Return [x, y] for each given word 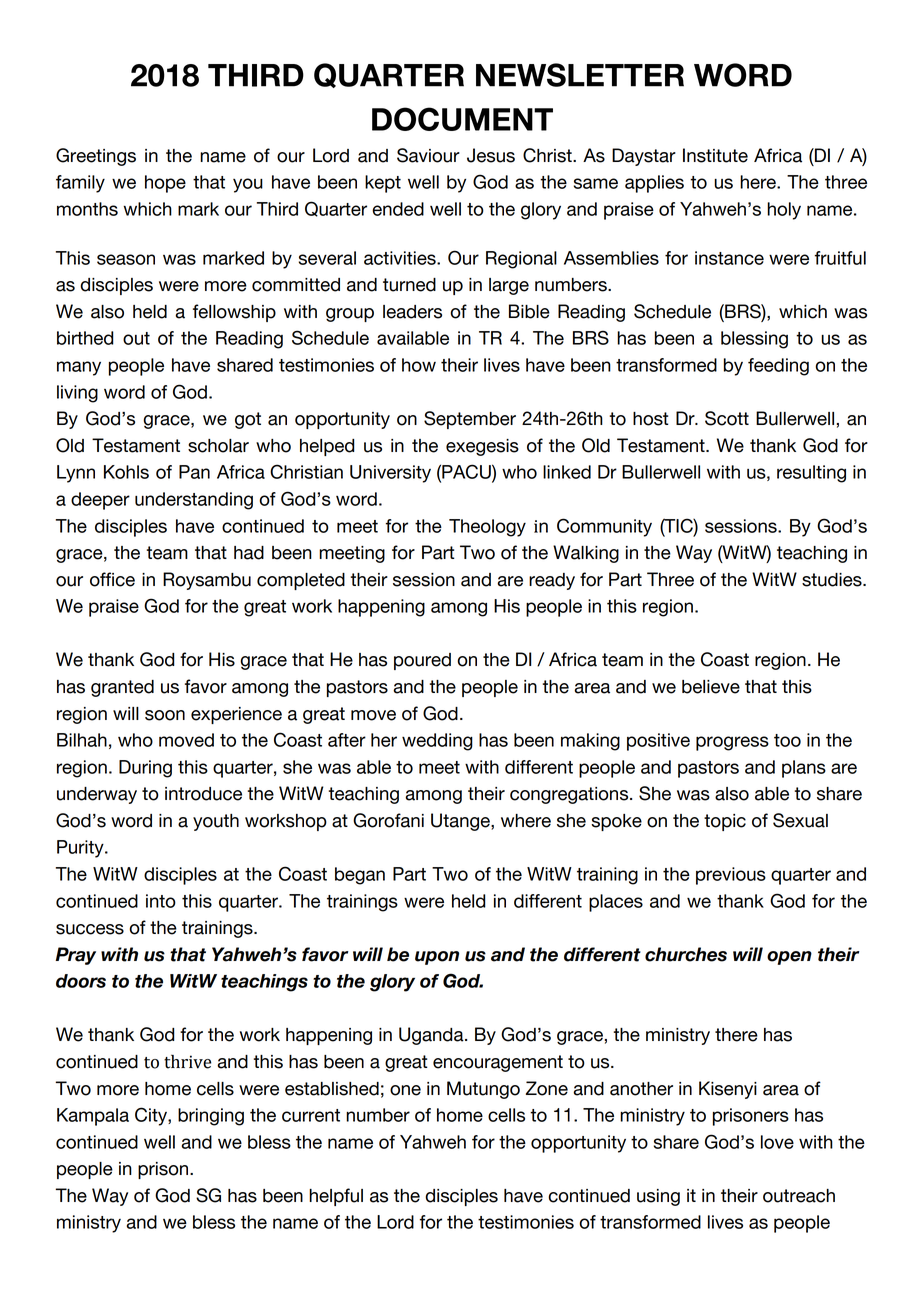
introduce [203, 794]
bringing [211, 1117]
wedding [437, 742]
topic [725, 822]
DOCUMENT [462, 119]
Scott [727, 418]
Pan [194, 472]
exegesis [482, 447]
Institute [715, 155]
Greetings [96, 157]
